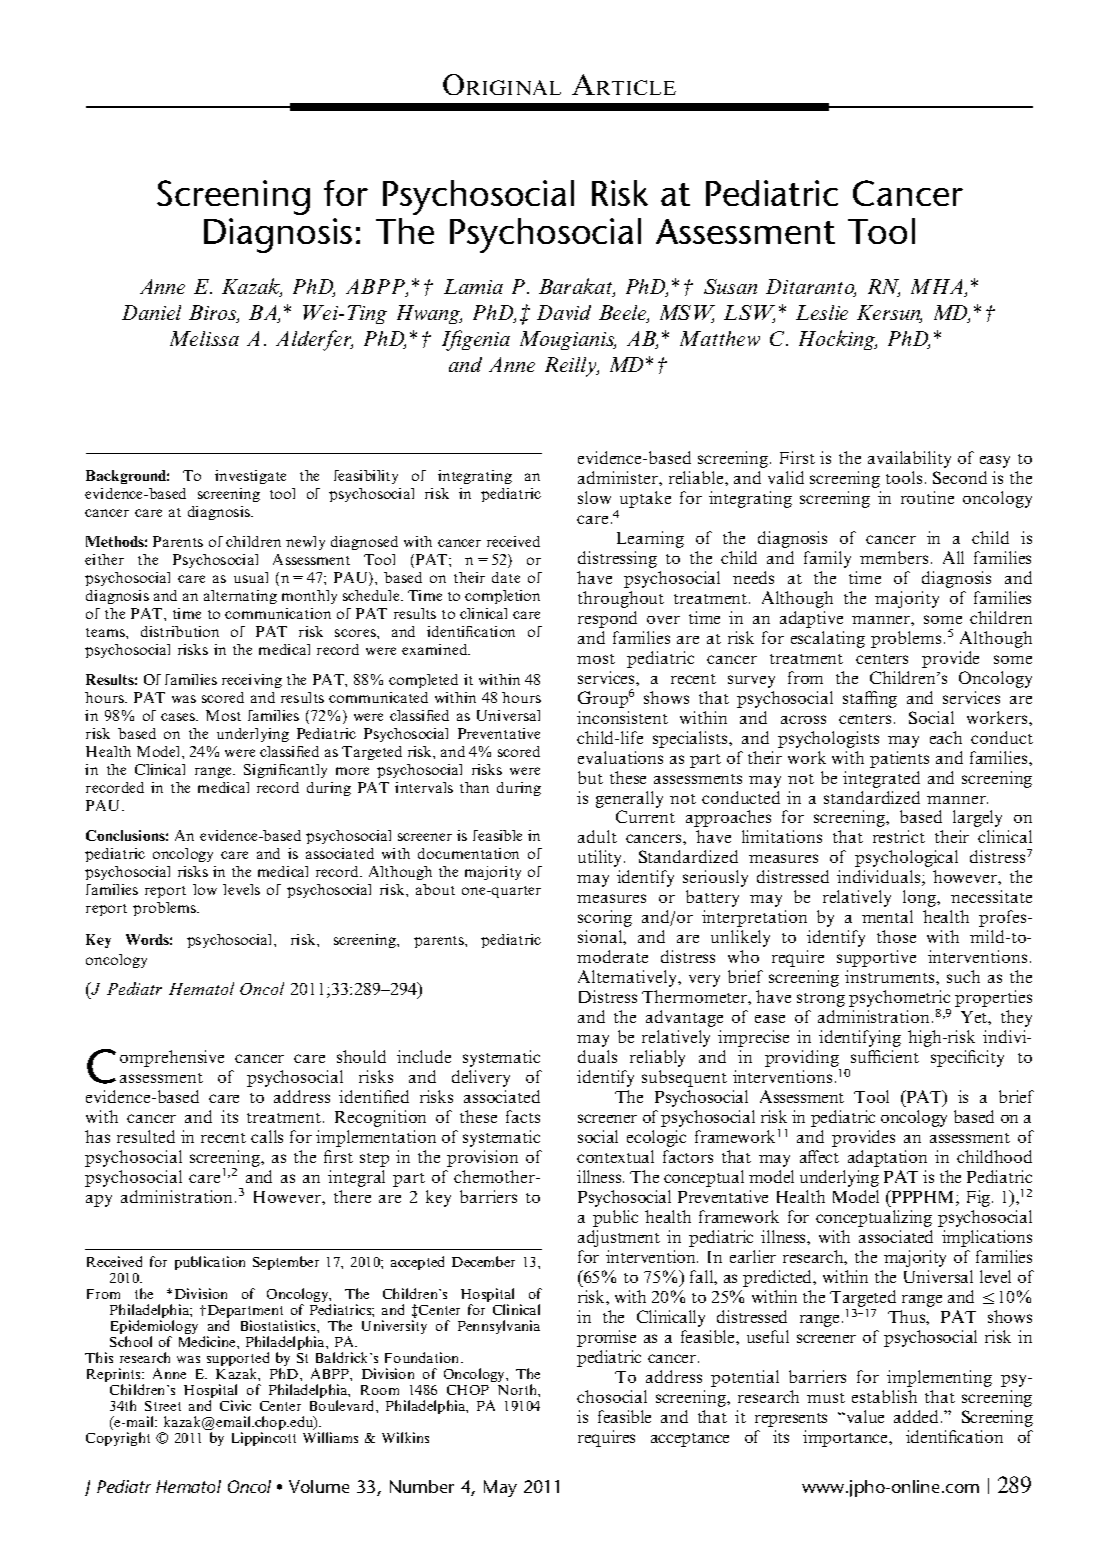 This screenshot has height=1552, width=1119. What do you see at coordinates (267, 1136) in the screenshot?
I see `calls` at bounding box center [267, 1136].
